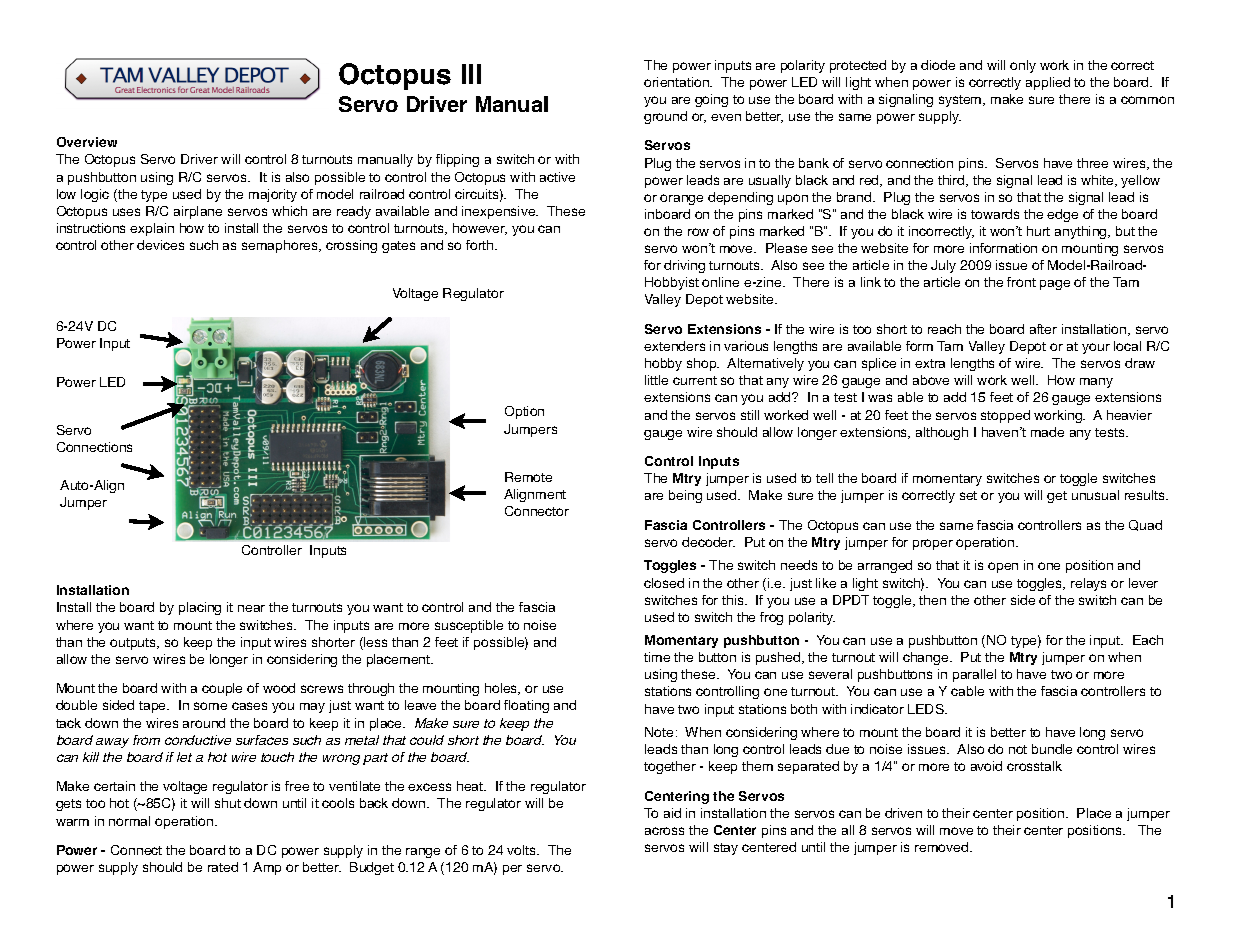 Image resolution: width=1233 pixels, height=952 pixels. What do you see at coordinates (528, 477) in the image?
I see `Remote` at bounding box center [528, 477].
